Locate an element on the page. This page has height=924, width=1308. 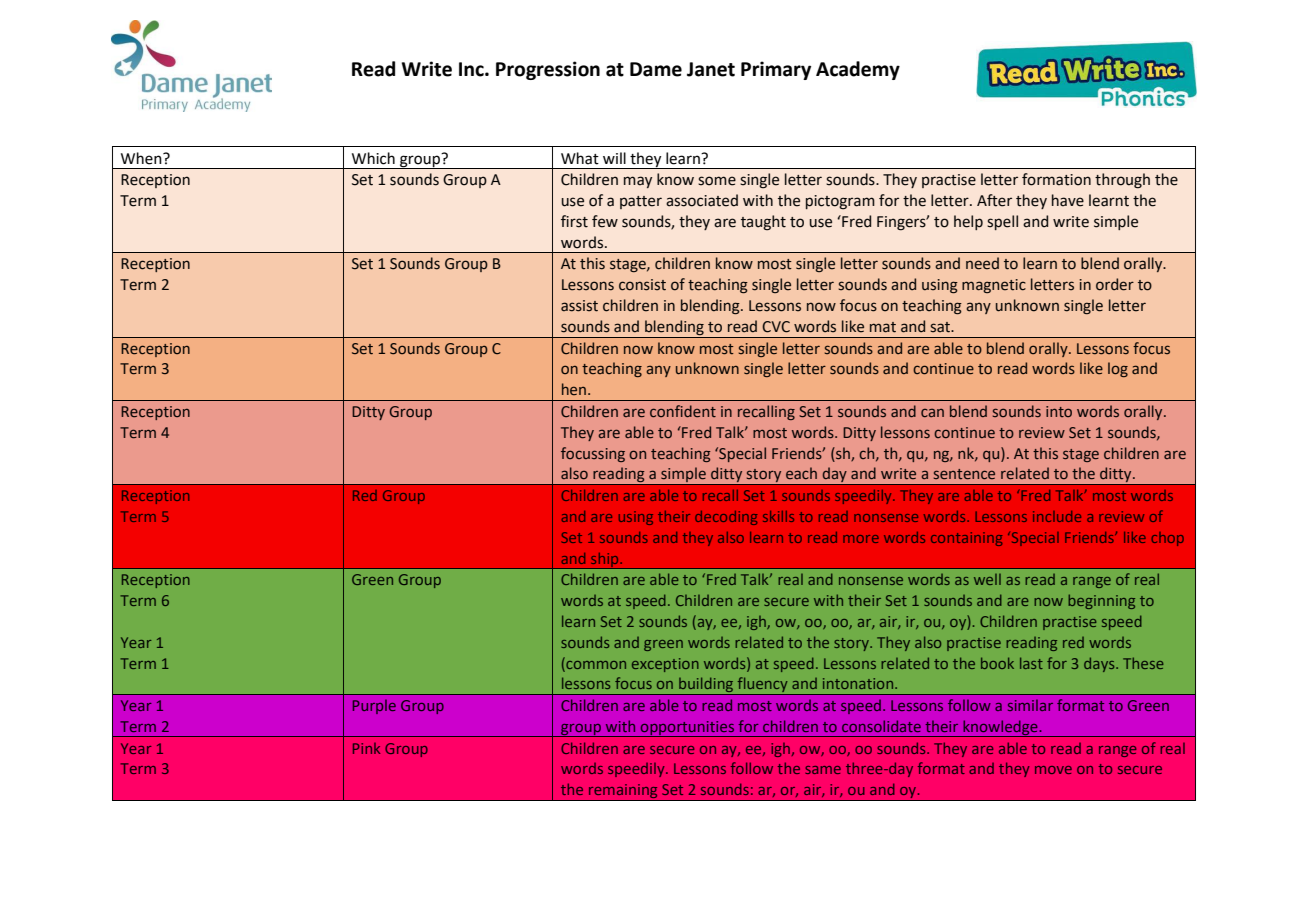
consist is located at coordinates (642, 285).
